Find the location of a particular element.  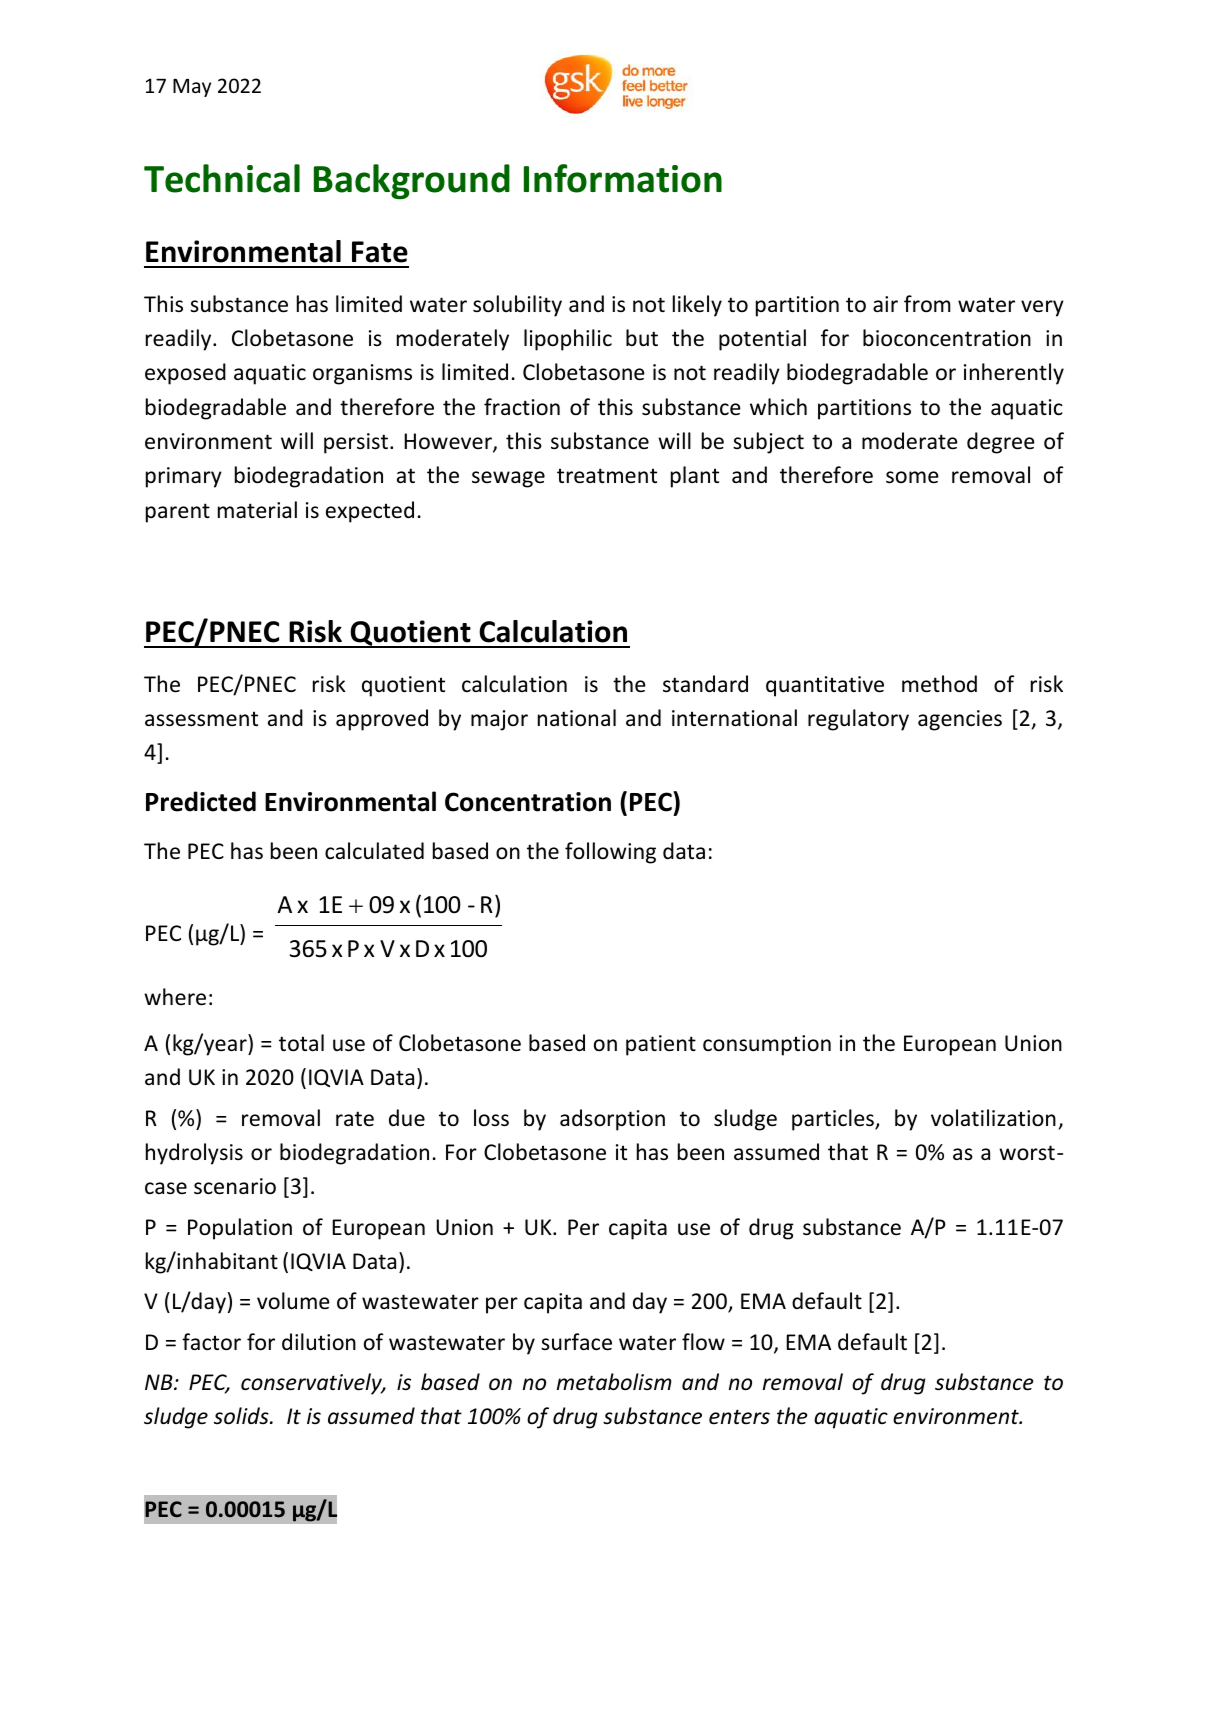

patient is located at coordinates (661, 1045).
